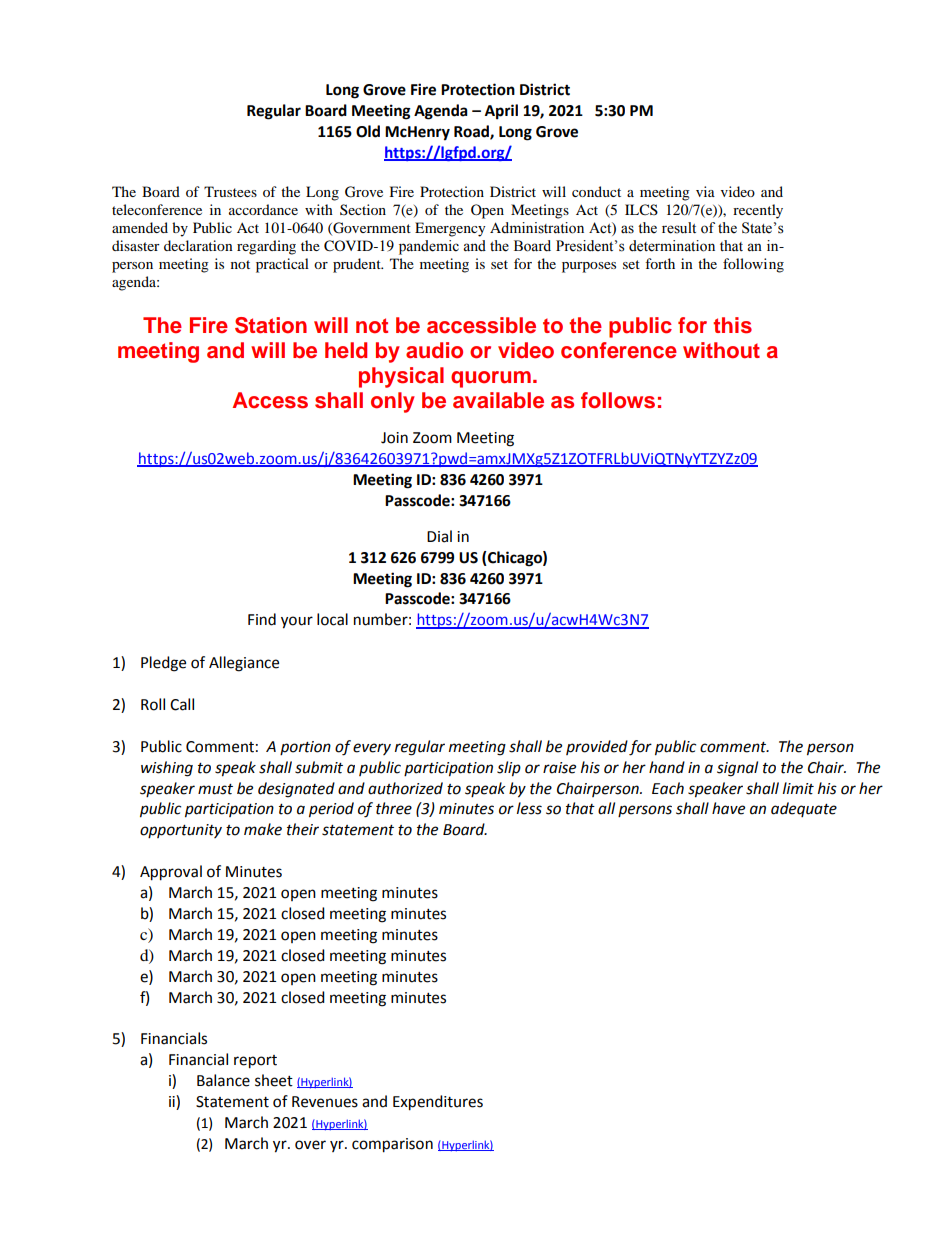 The height and width of the page is (1233, 952). I want to click on April, so click(501, 112).
